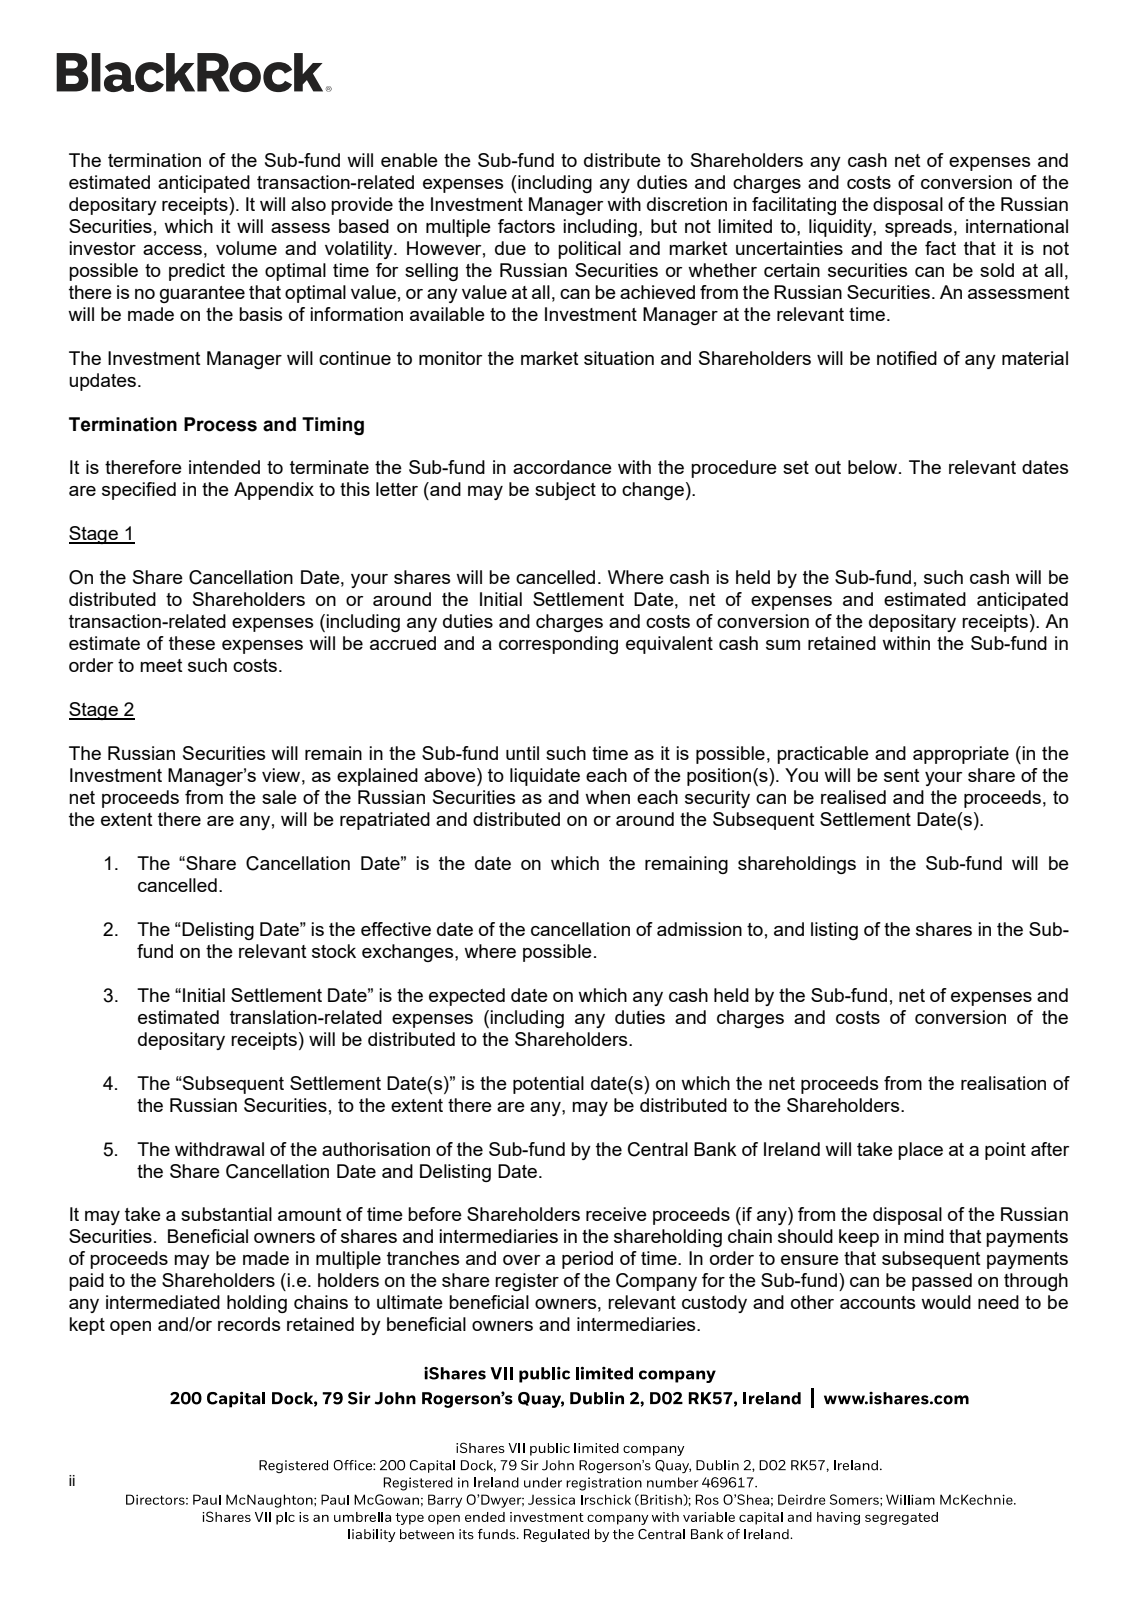  What do you see at coordinates (918, 228) in the page?
I see `spreads` at bounding box center [918, 228].
